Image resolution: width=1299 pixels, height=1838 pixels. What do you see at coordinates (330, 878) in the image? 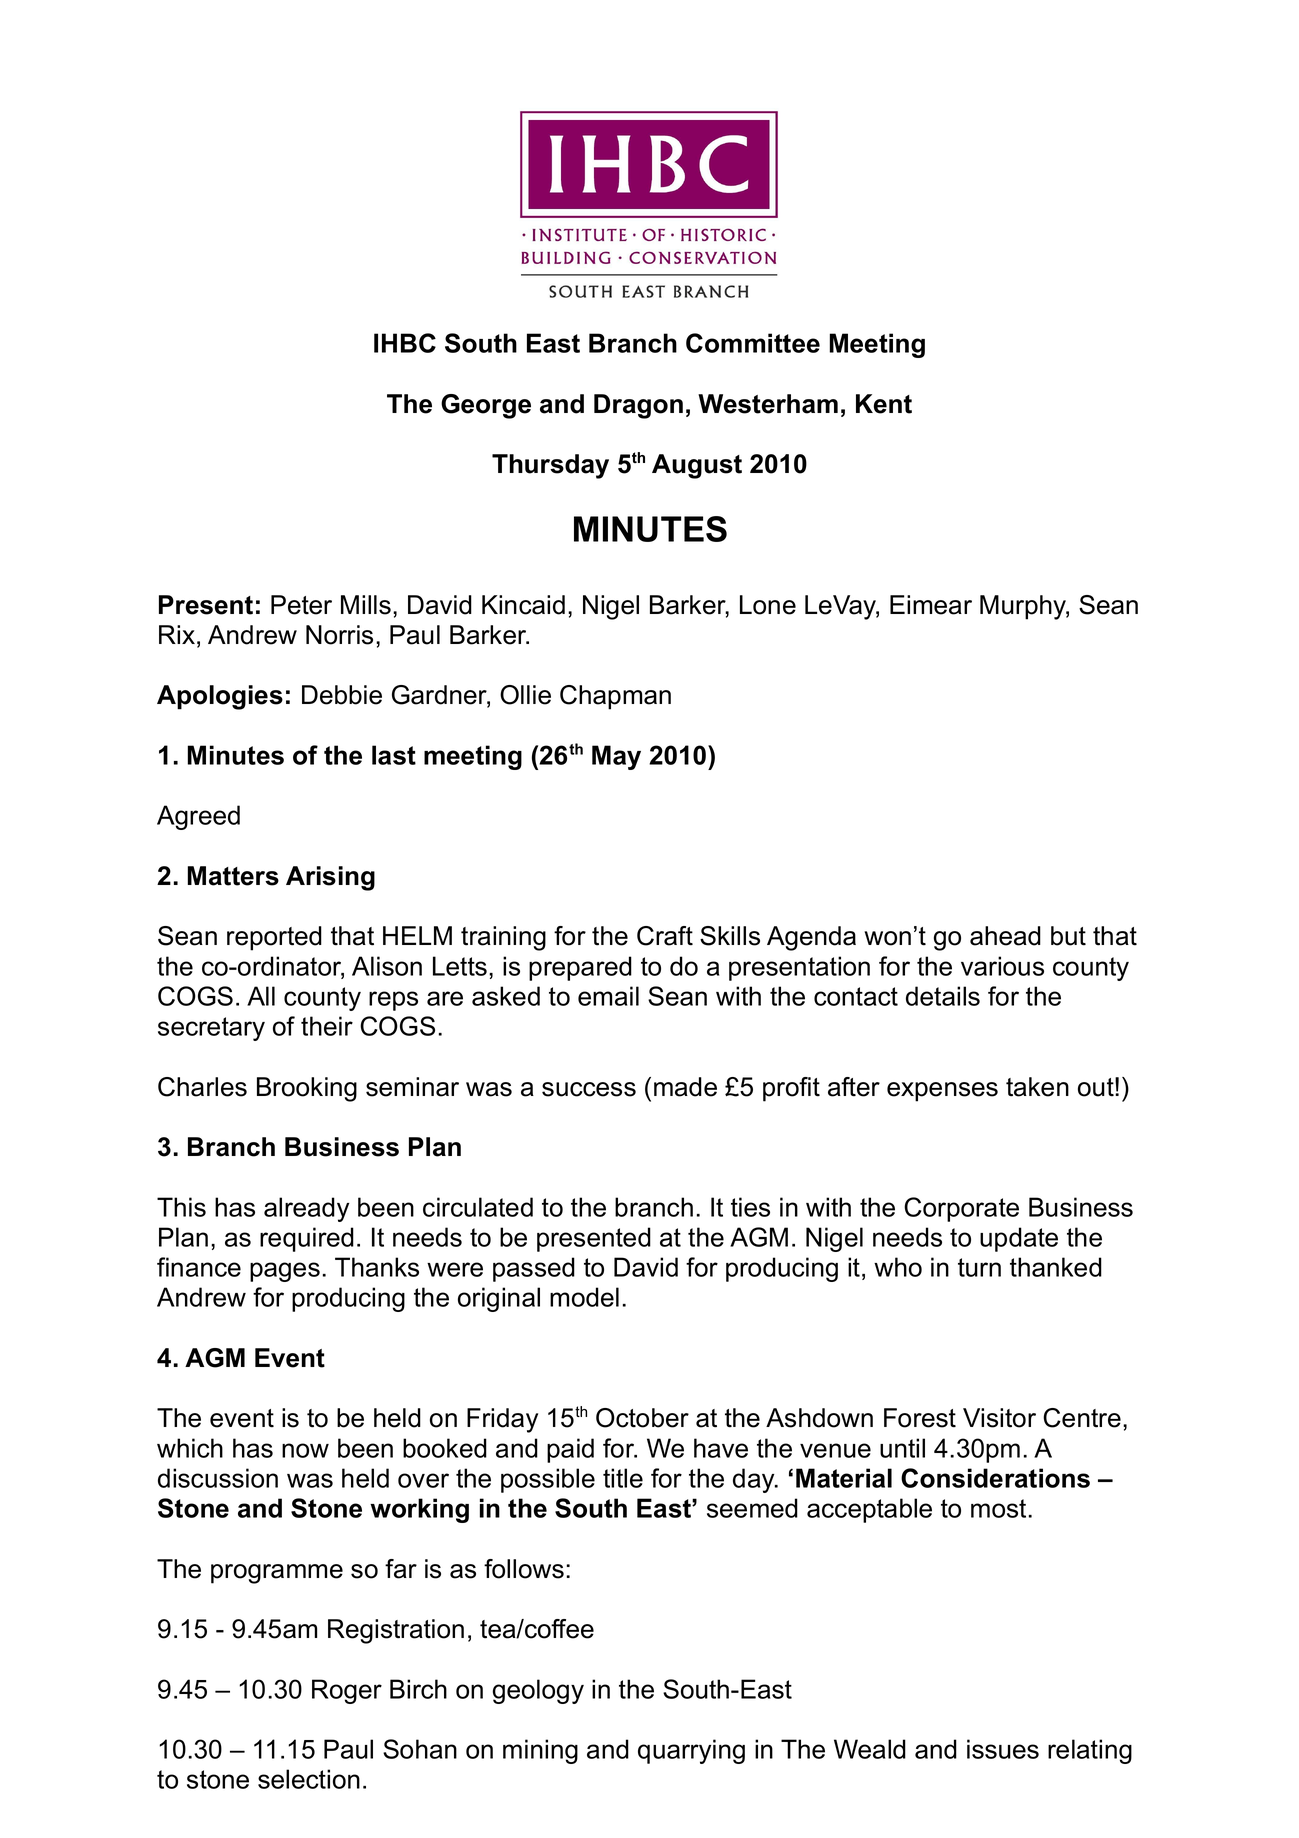
I see `Arising` at bounding box center [330, 878].
